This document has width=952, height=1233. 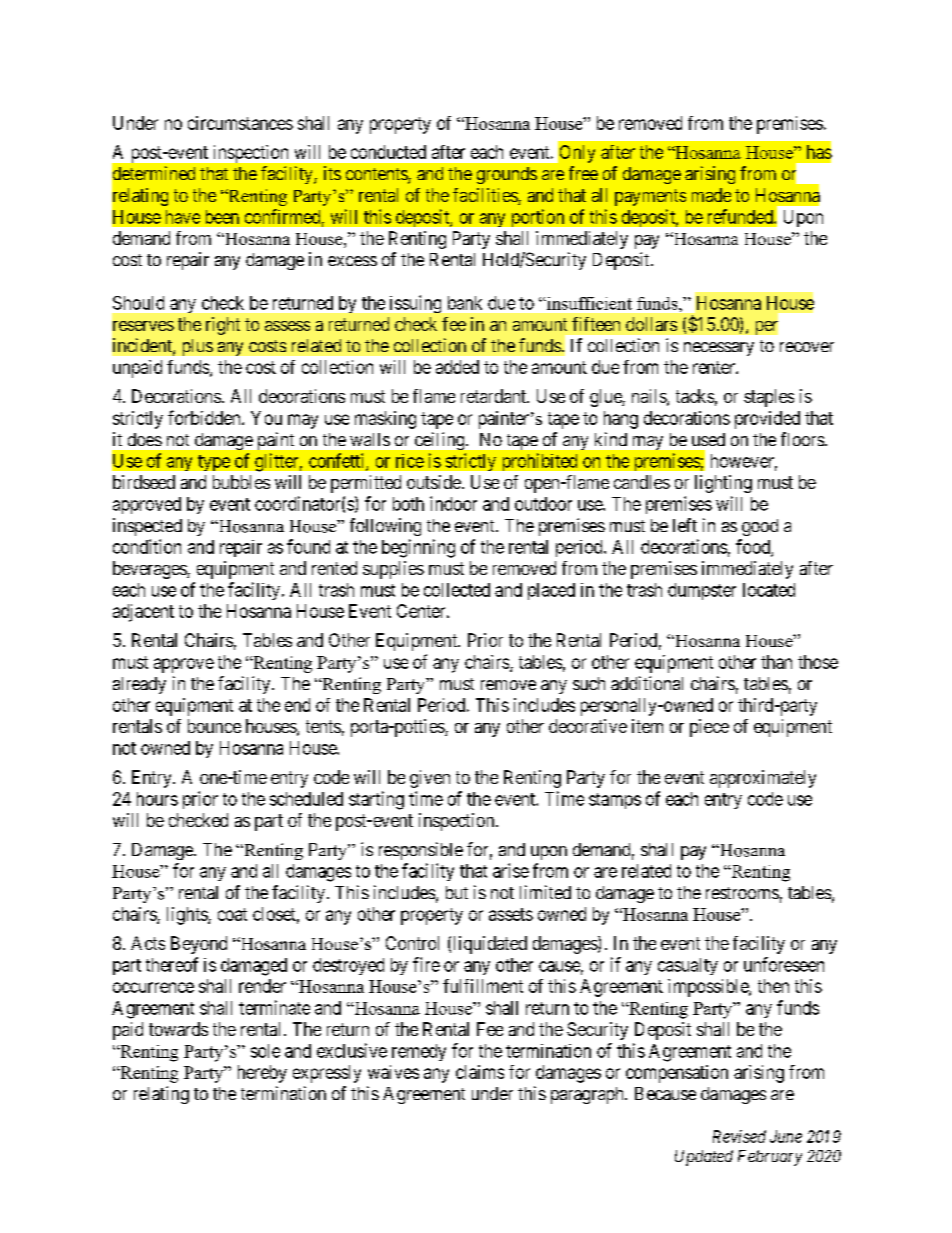 What do you see at coordinates (262, 1074) in the document?
I see `hereby` at bounding box center [262, 1074].
